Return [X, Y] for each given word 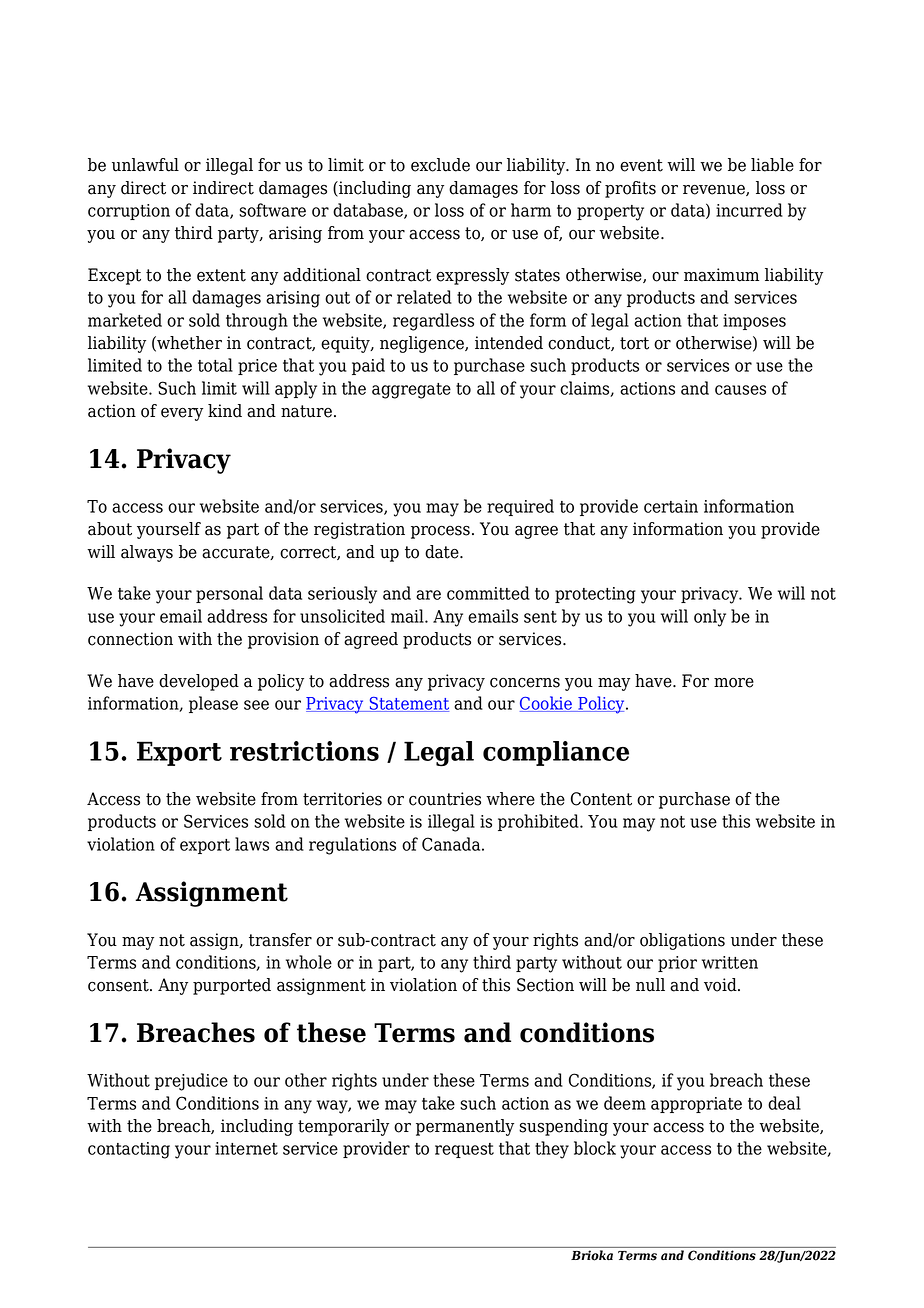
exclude [440, 165]
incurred [749, 210]
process [440, 532]
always [147, 553]
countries [445, 799]
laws [252, 844]
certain [671, 506]
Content [601, 799]
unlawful [145, 165]
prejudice [191, 1082]
